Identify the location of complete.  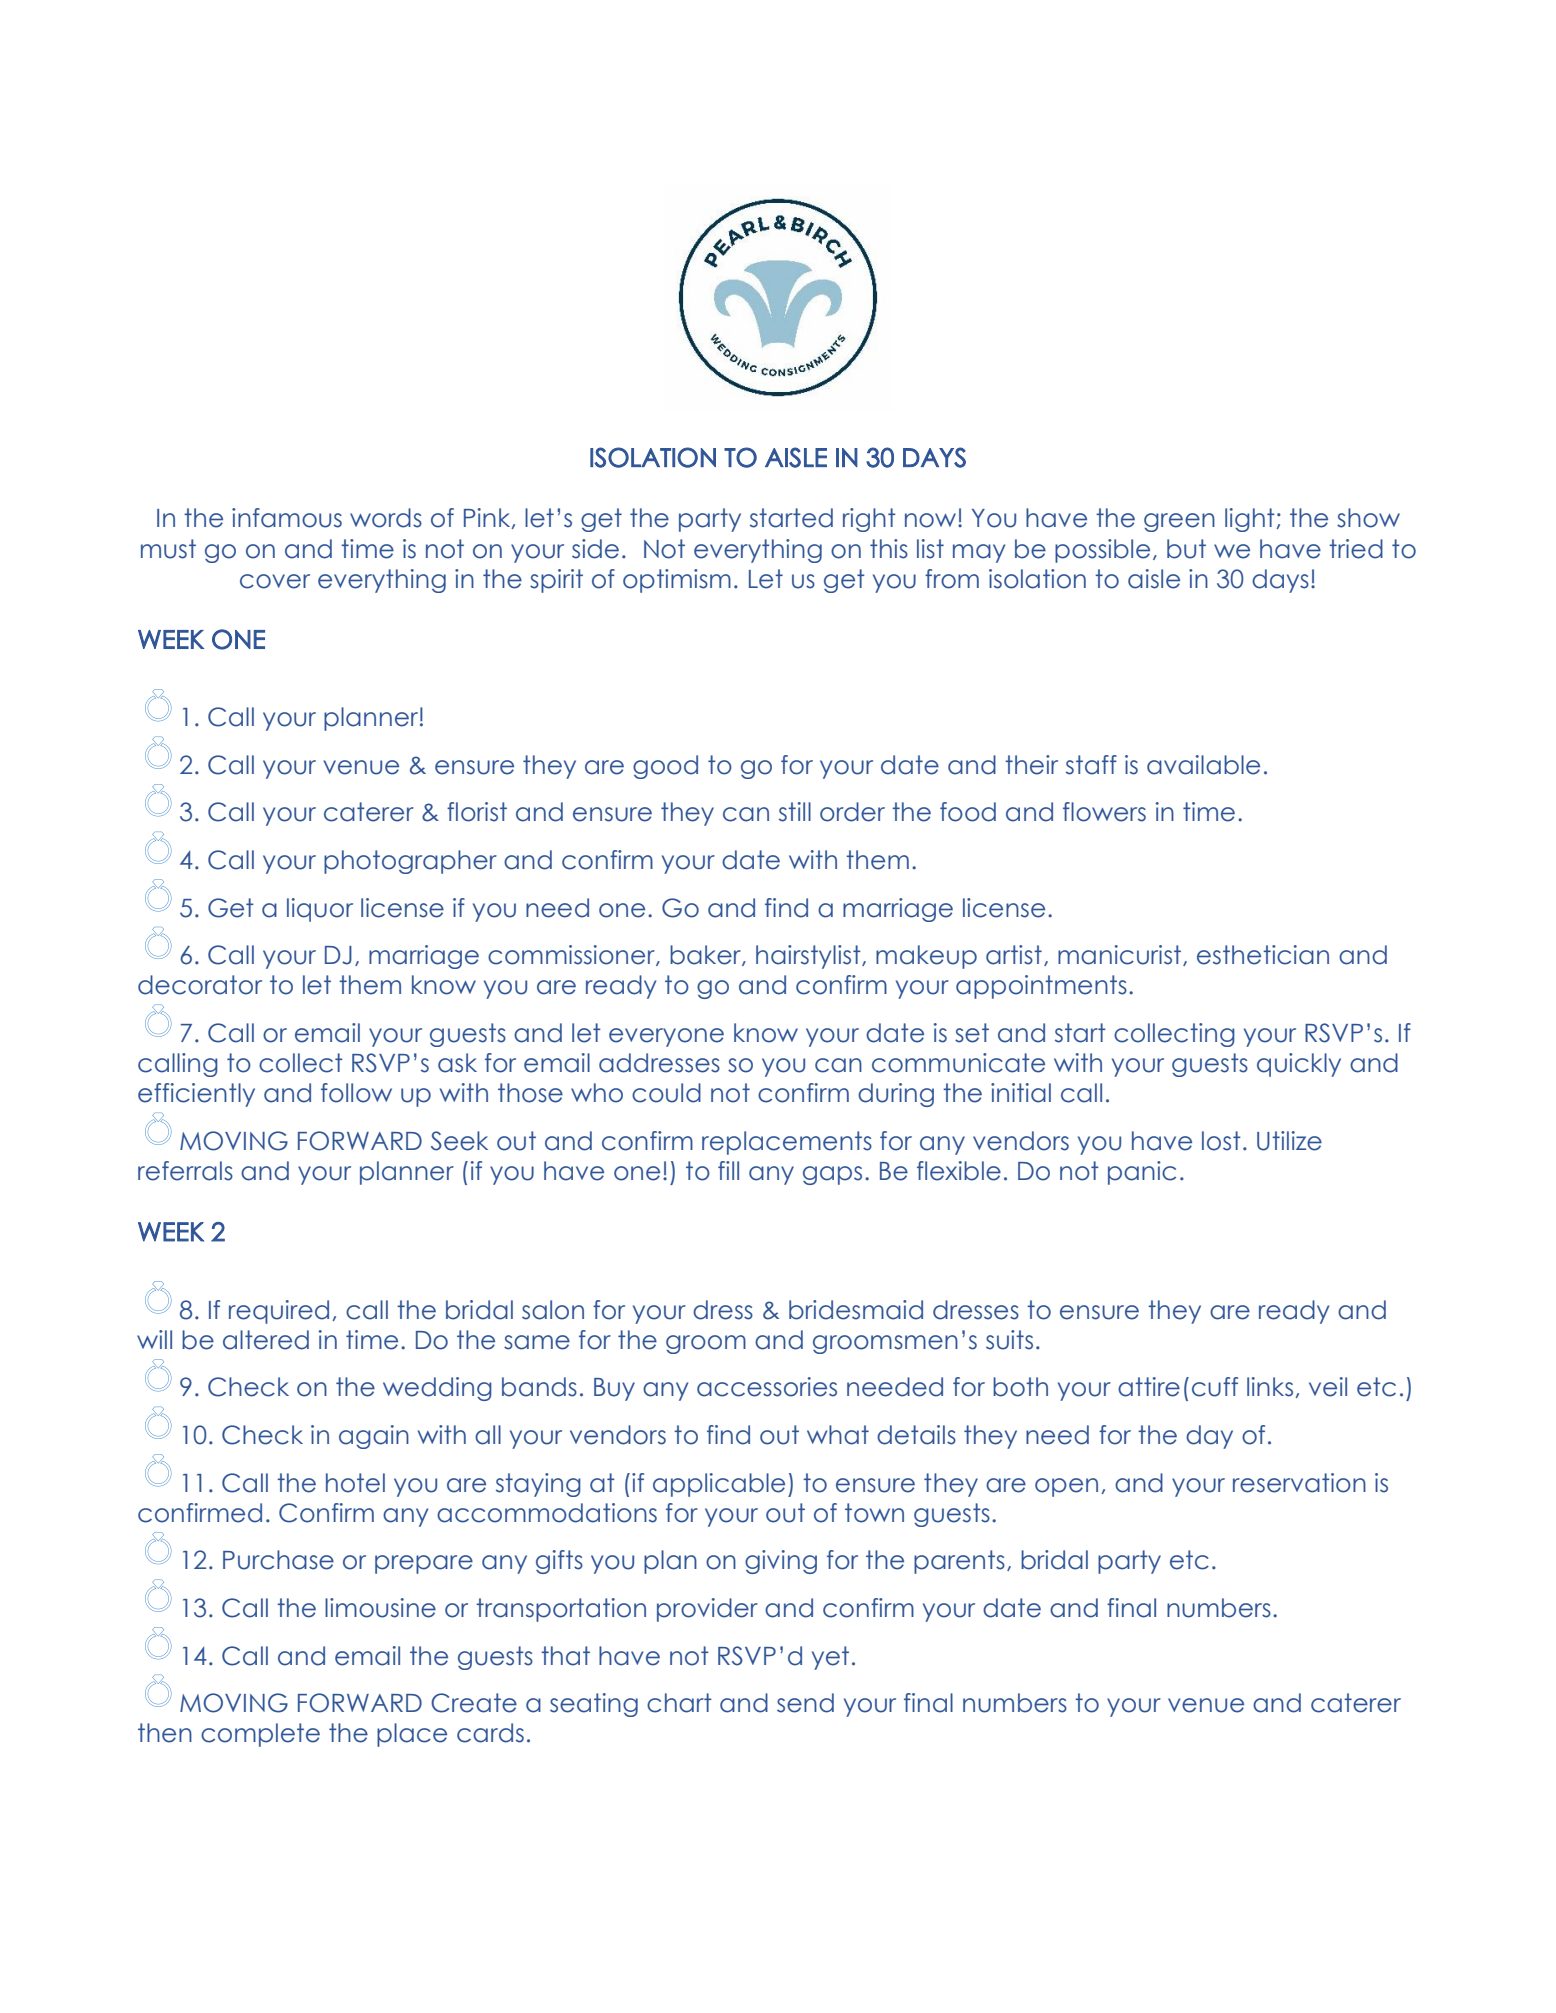
(260, 1735).
